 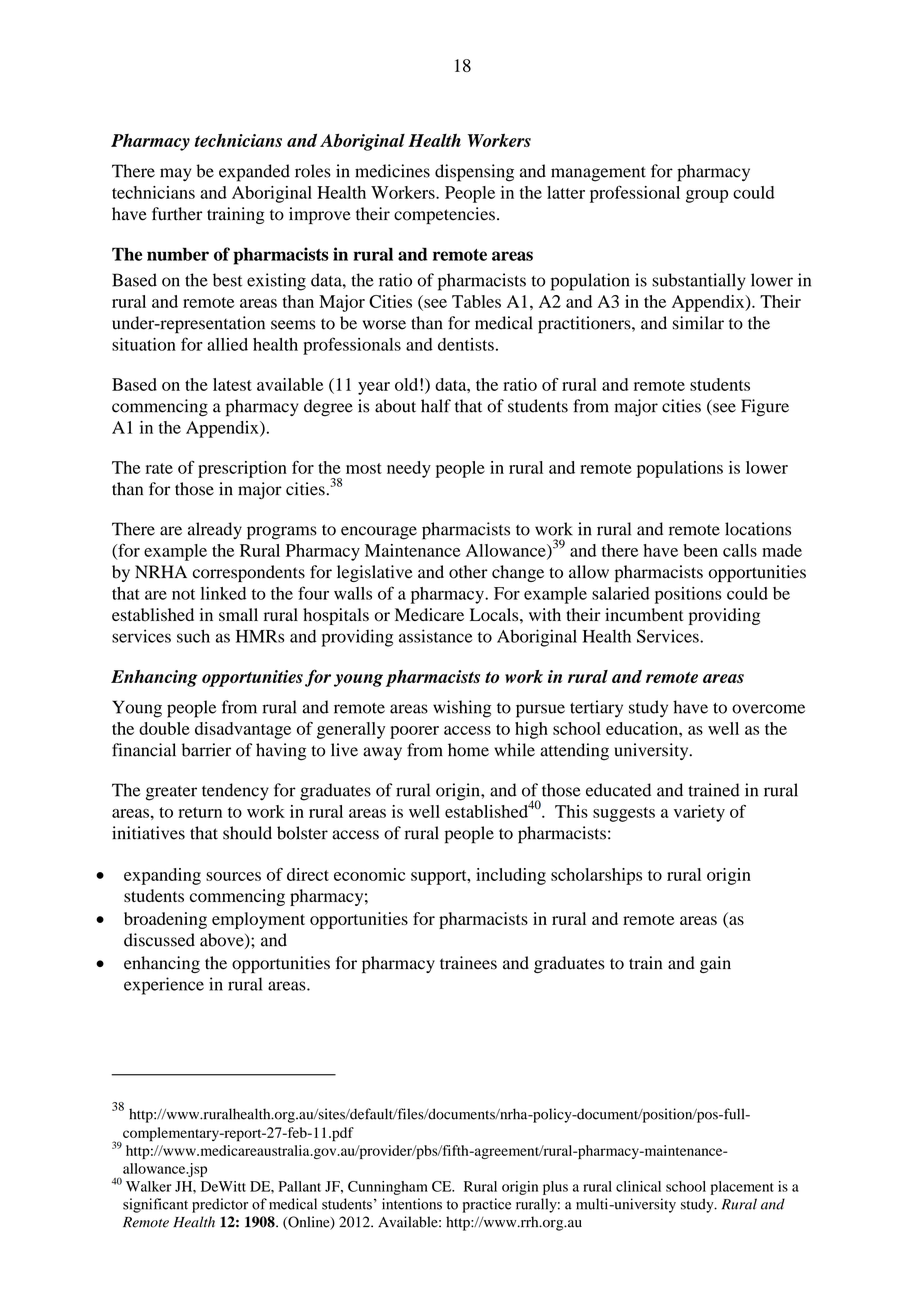 I want to click on tendency, so click(x=235, y=792).
